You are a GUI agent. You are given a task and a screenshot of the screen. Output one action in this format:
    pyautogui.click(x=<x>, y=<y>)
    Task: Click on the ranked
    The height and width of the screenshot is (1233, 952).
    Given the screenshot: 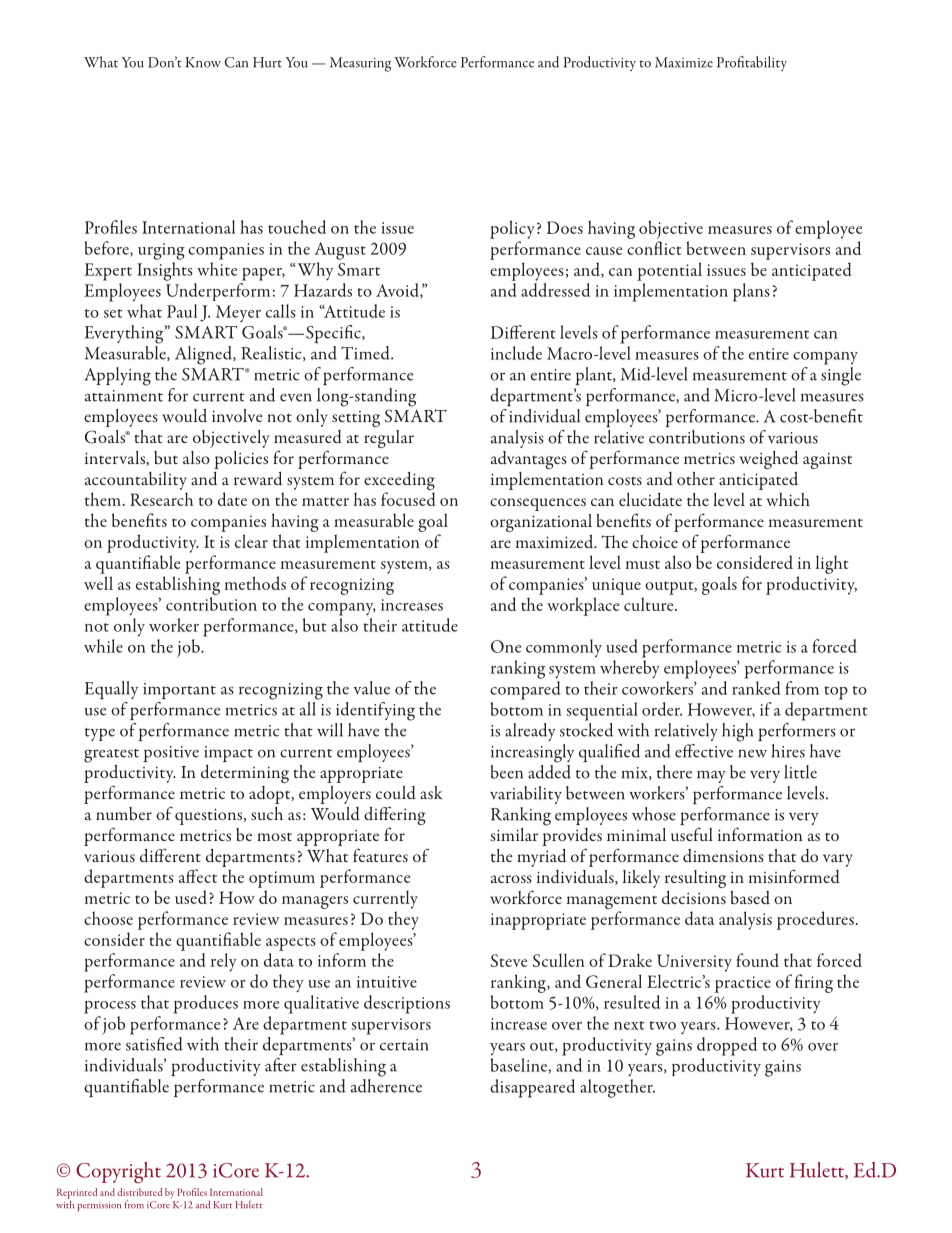 What is the action you would take?
    pyautogui.click(x=756, y=688)
